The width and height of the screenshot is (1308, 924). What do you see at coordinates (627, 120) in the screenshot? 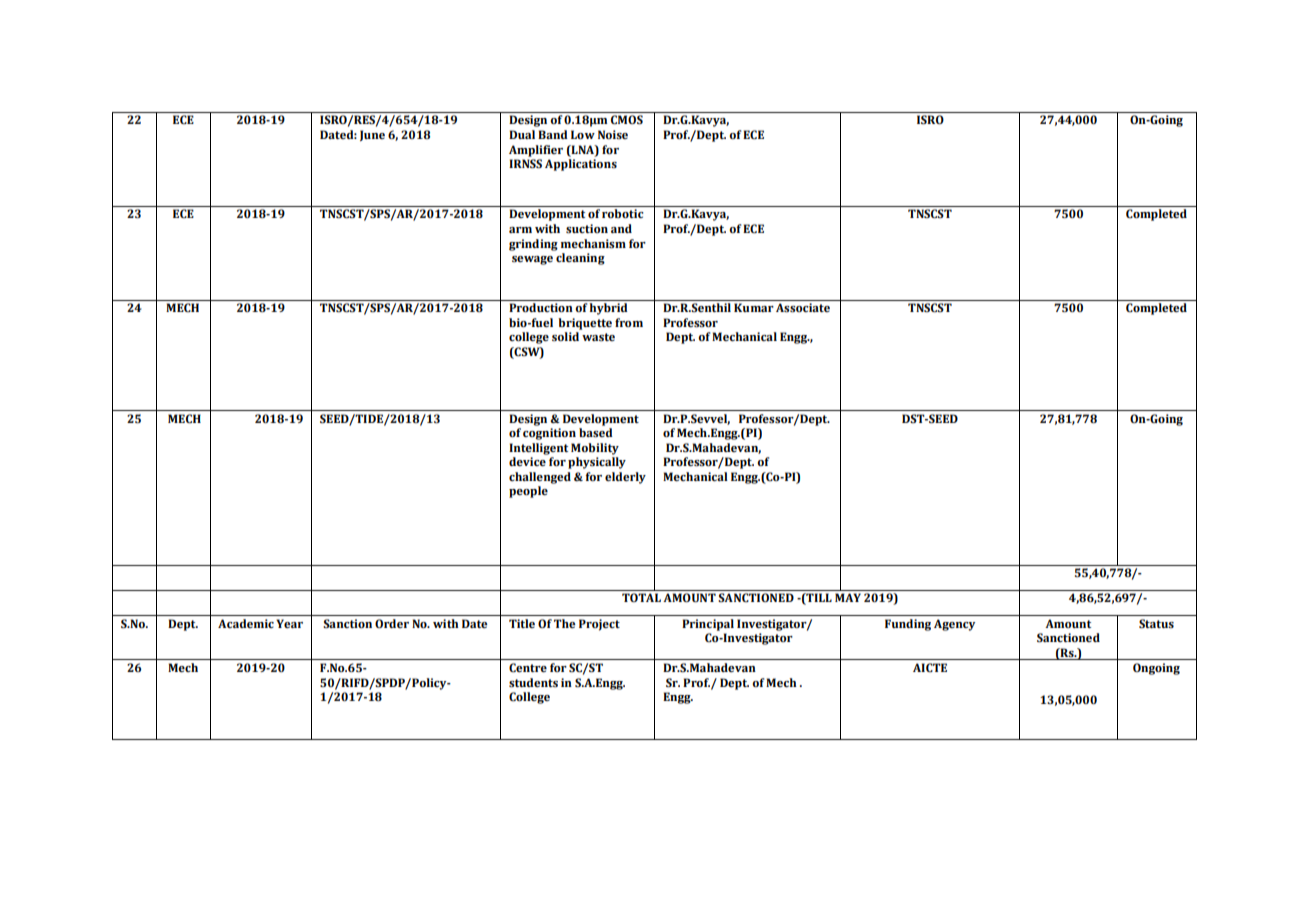
I see `CMOS` at bounding box center [627, 120].
